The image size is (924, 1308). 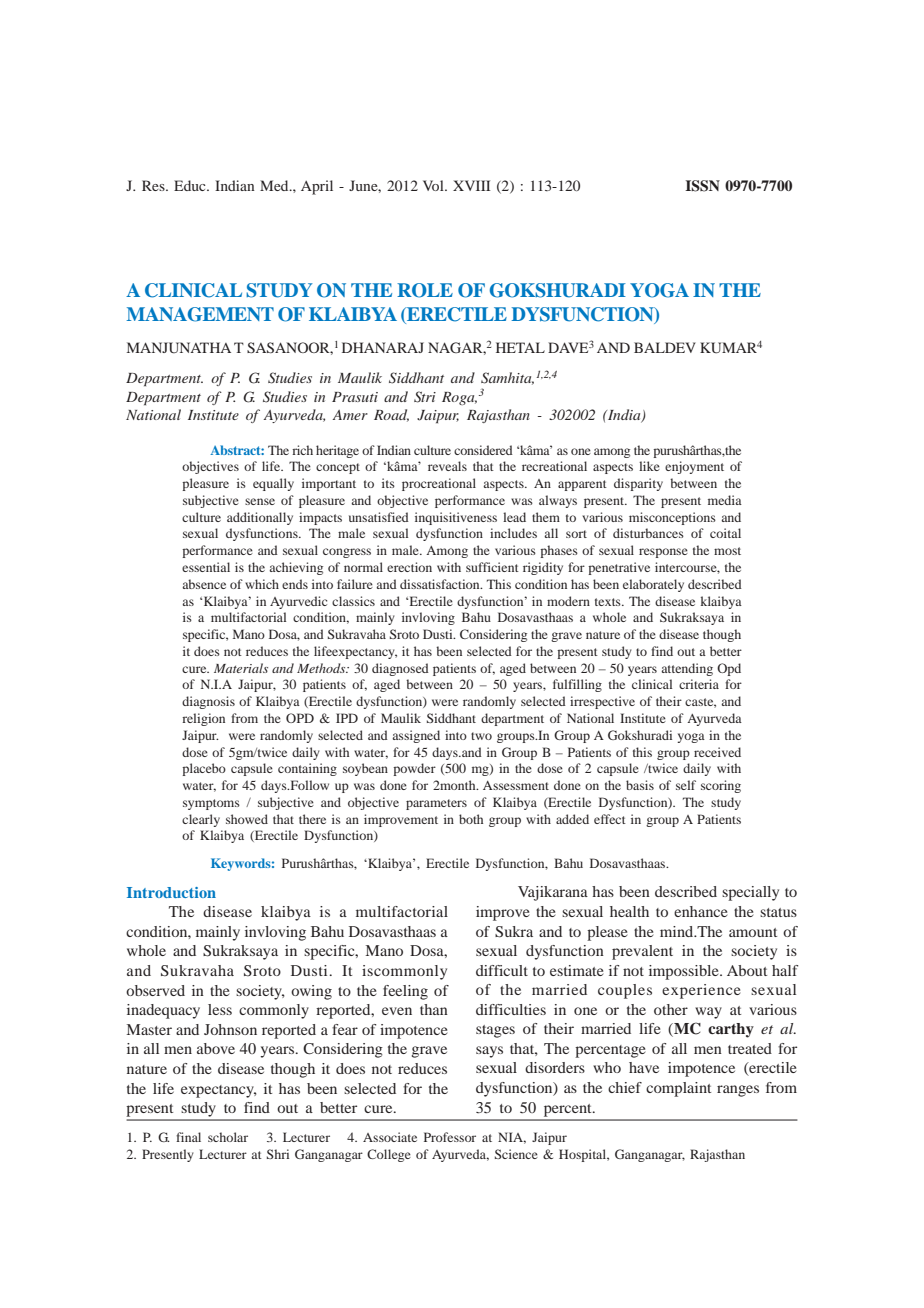 What do you see at coordinates (702, 186) in the screenshot?
I see `ISSN` at bounding box center [702, 186].
